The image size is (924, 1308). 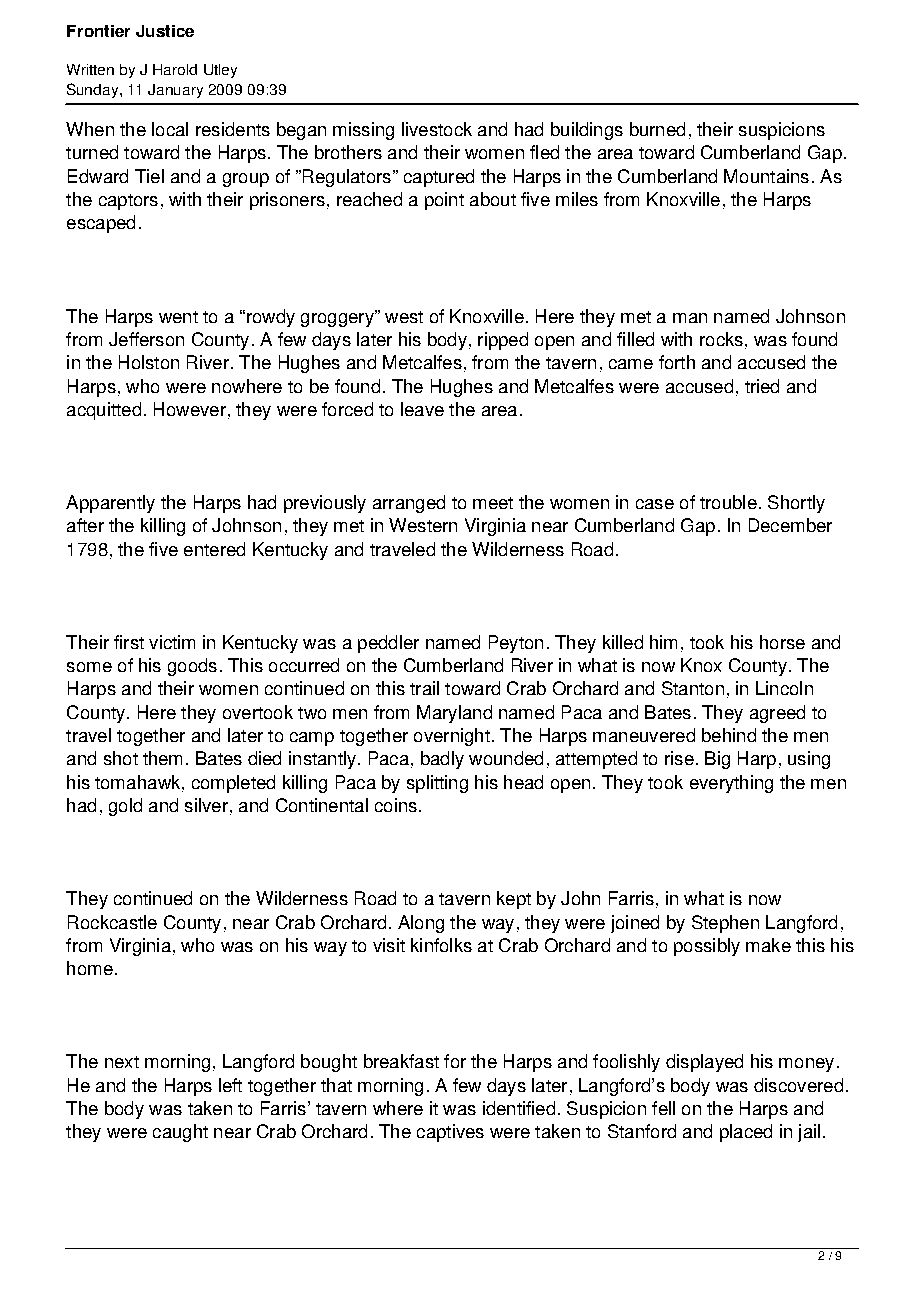 What do you see at coordinates (746, 1133) in the page?
I see `placed` at bounding box center [746, 1133].
